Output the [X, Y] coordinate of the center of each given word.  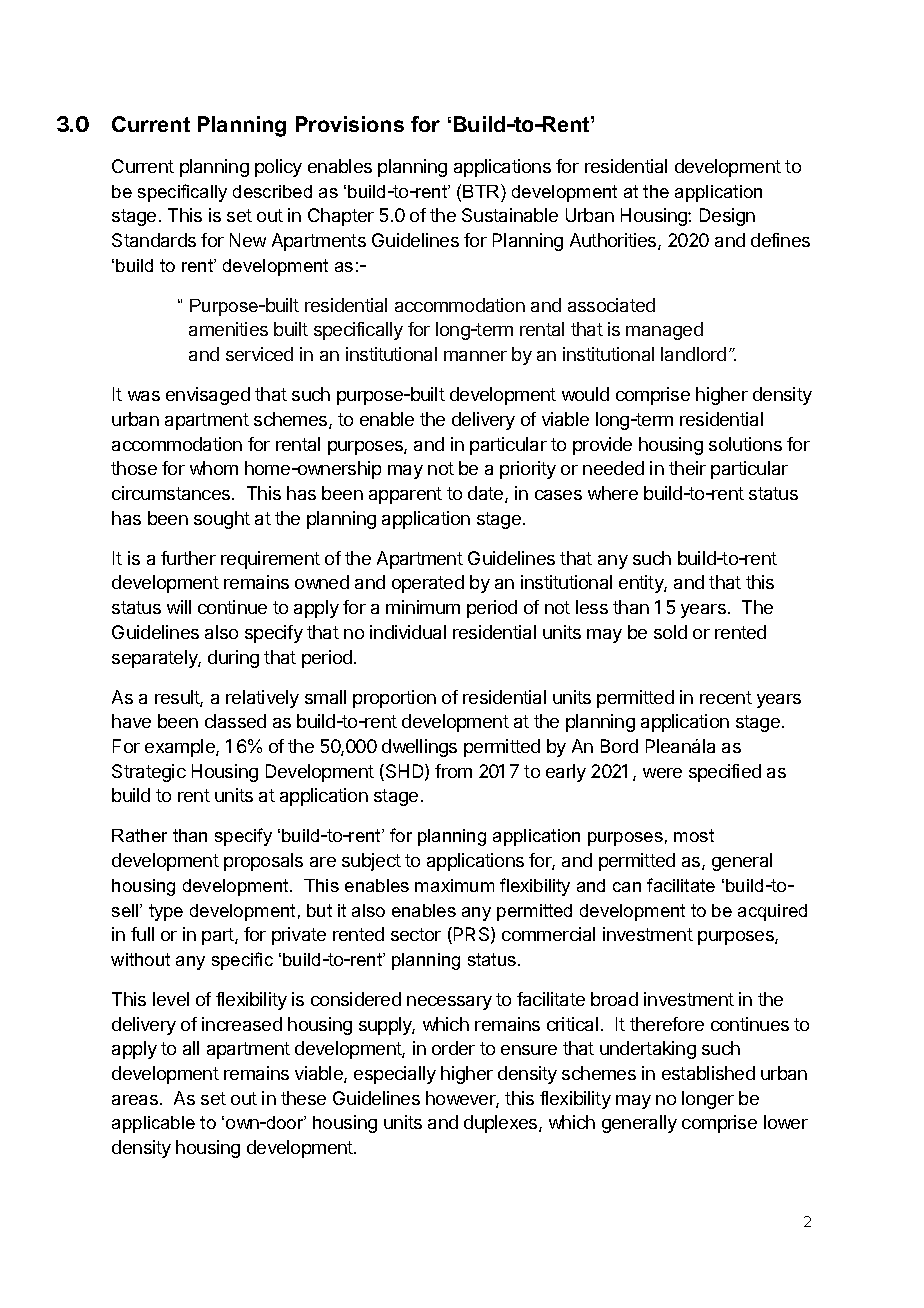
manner [475, 356]
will [179, 607]
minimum [423, 607]
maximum [454, 885]
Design [727, 217]
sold [670, 632]
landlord [693, 354]
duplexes [502, 1124]
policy [278, 168]
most [694, 835]
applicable [153, 1124]
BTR [482, 191]
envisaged [208, 396]
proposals [263, 862]
